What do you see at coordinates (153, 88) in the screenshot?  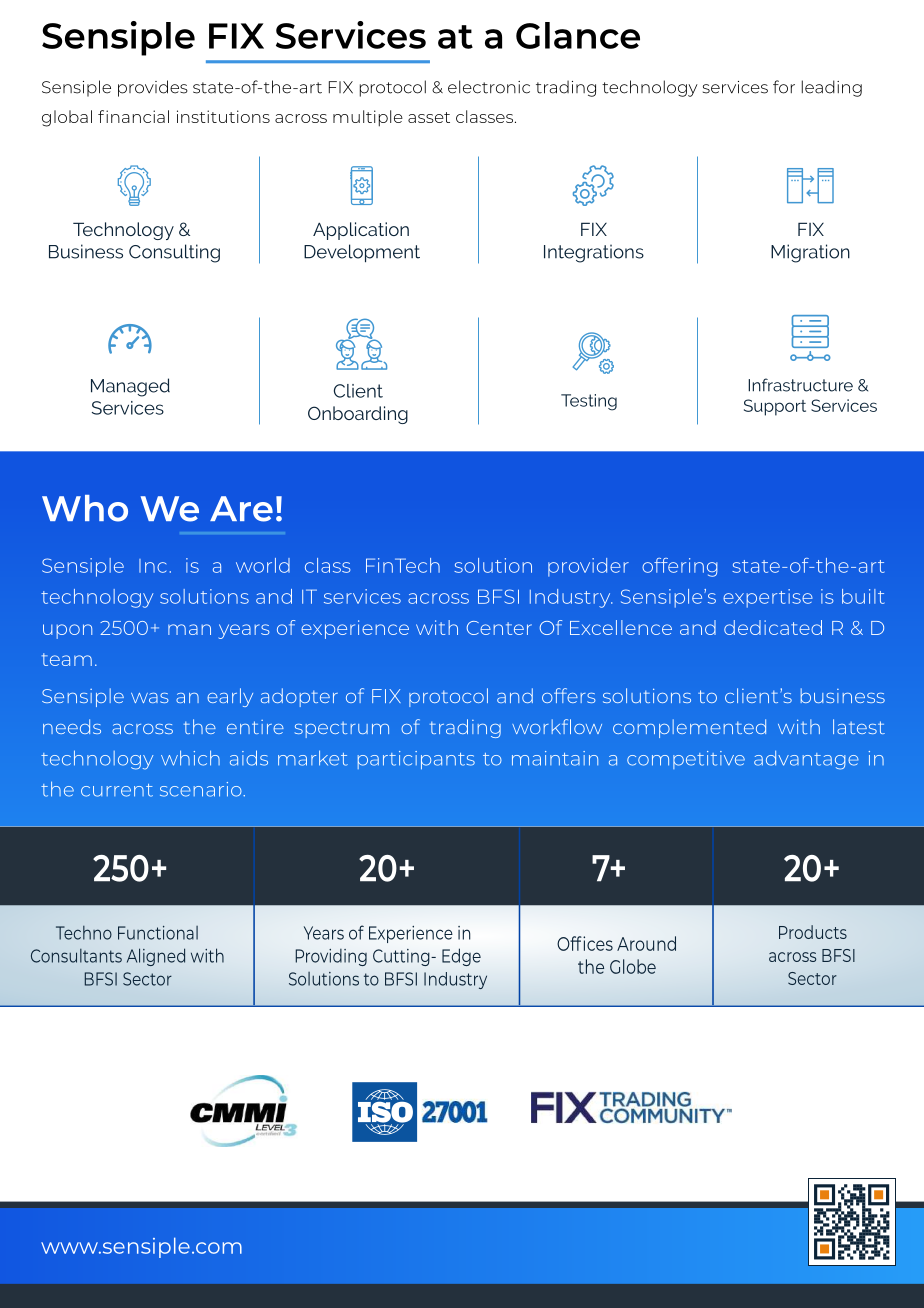 I see `provides` at bounding box center [153, 88].
